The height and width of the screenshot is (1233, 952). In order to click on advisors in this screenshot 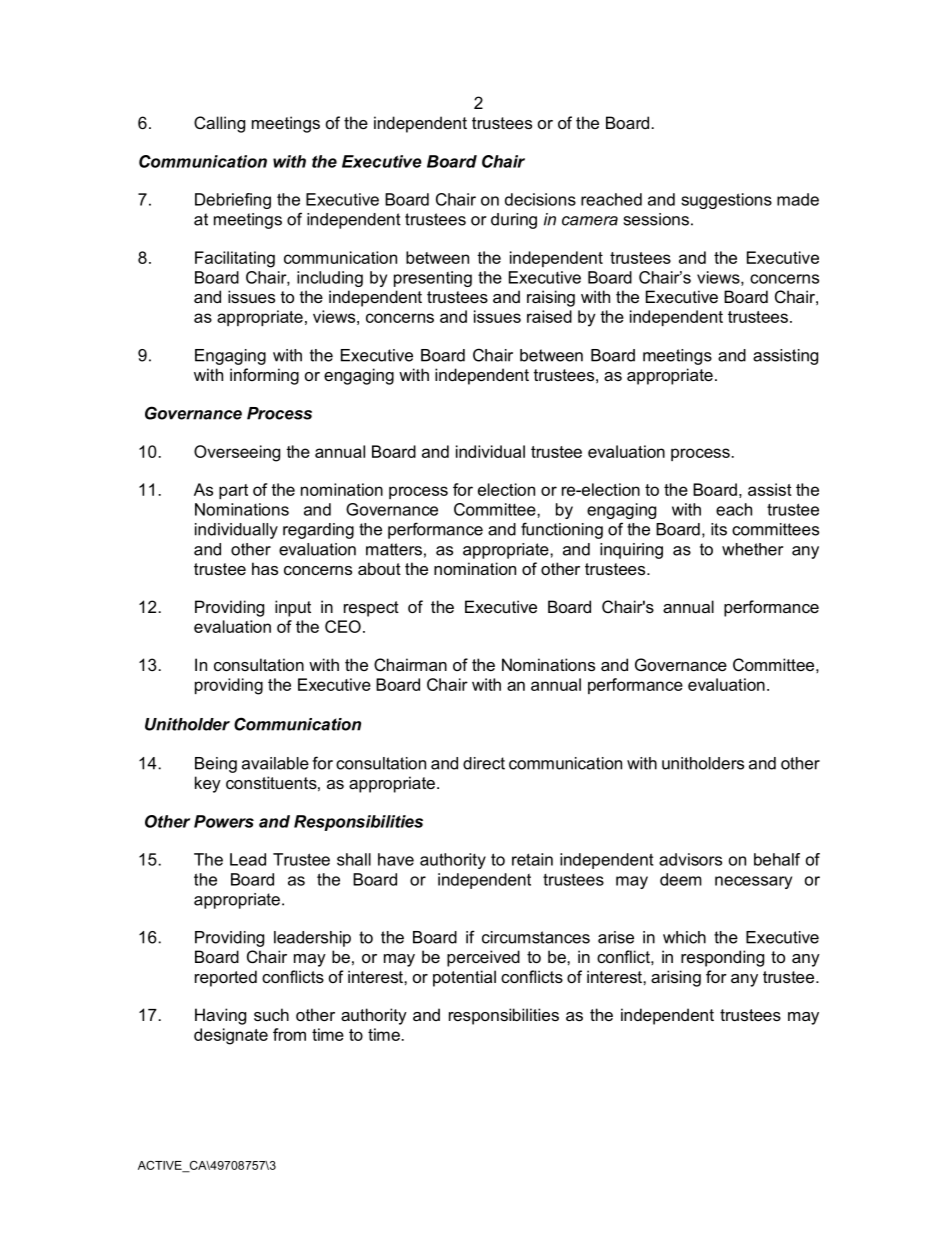, I will do `click(690, 859)`.
